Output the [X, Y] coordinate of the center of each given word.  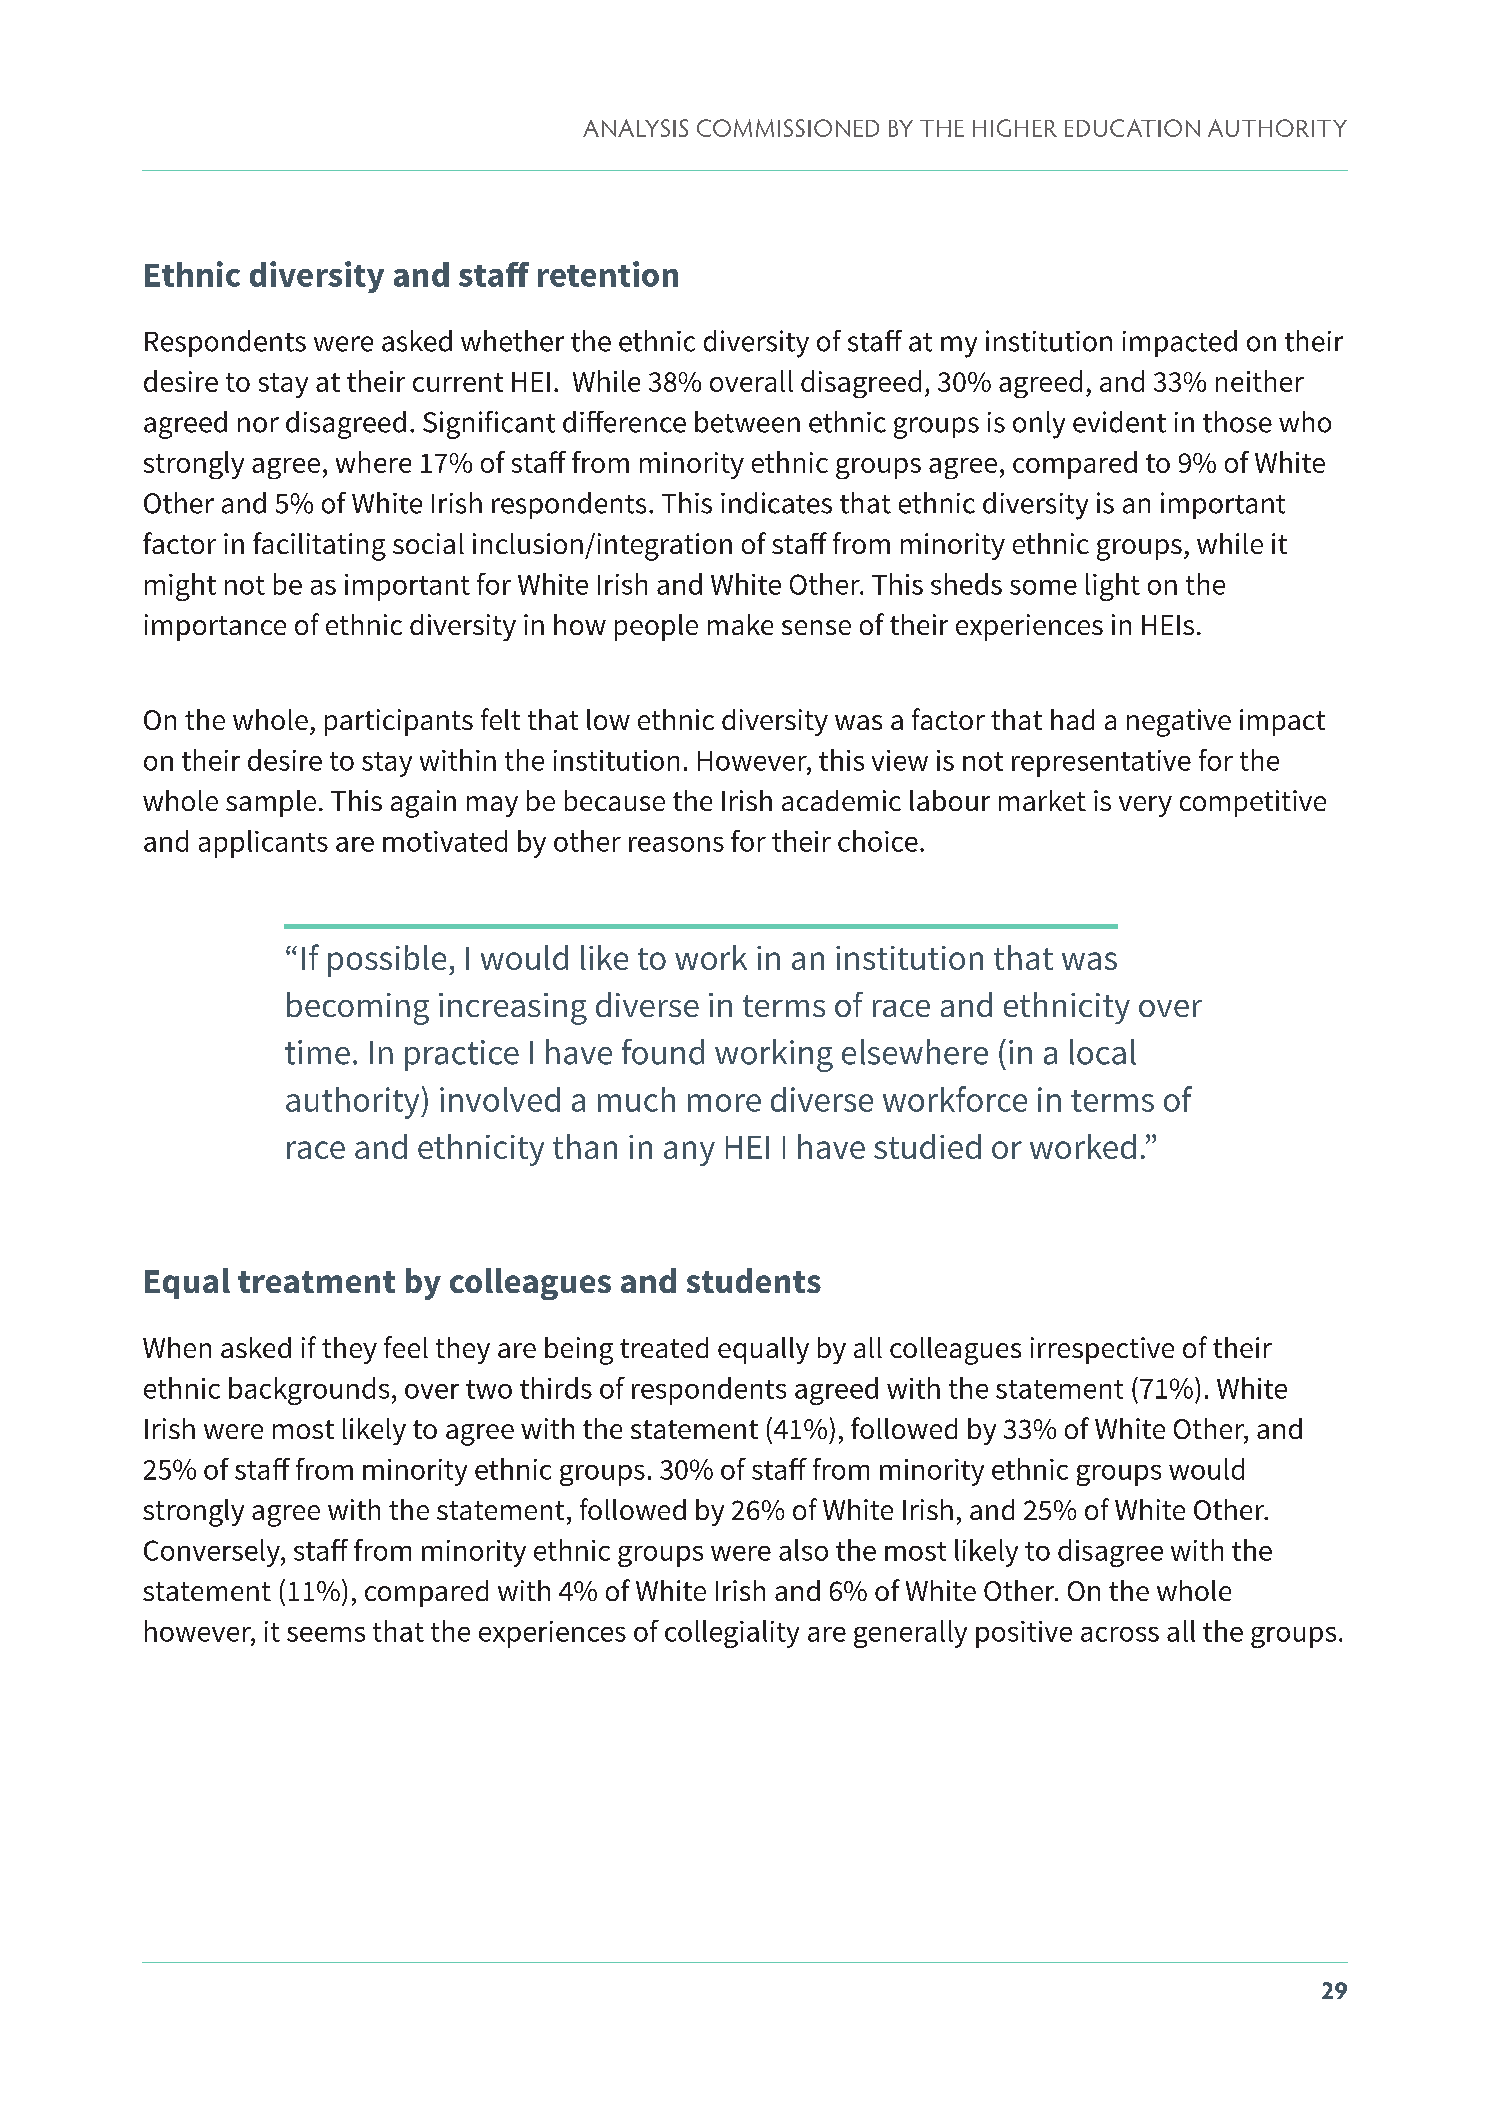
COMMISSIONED [788, 128]
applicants [263, 844]
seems [326, 1634]
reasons [676, 844]
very [1145, 806]
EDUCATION [1132, 128]
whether [512, 341]
